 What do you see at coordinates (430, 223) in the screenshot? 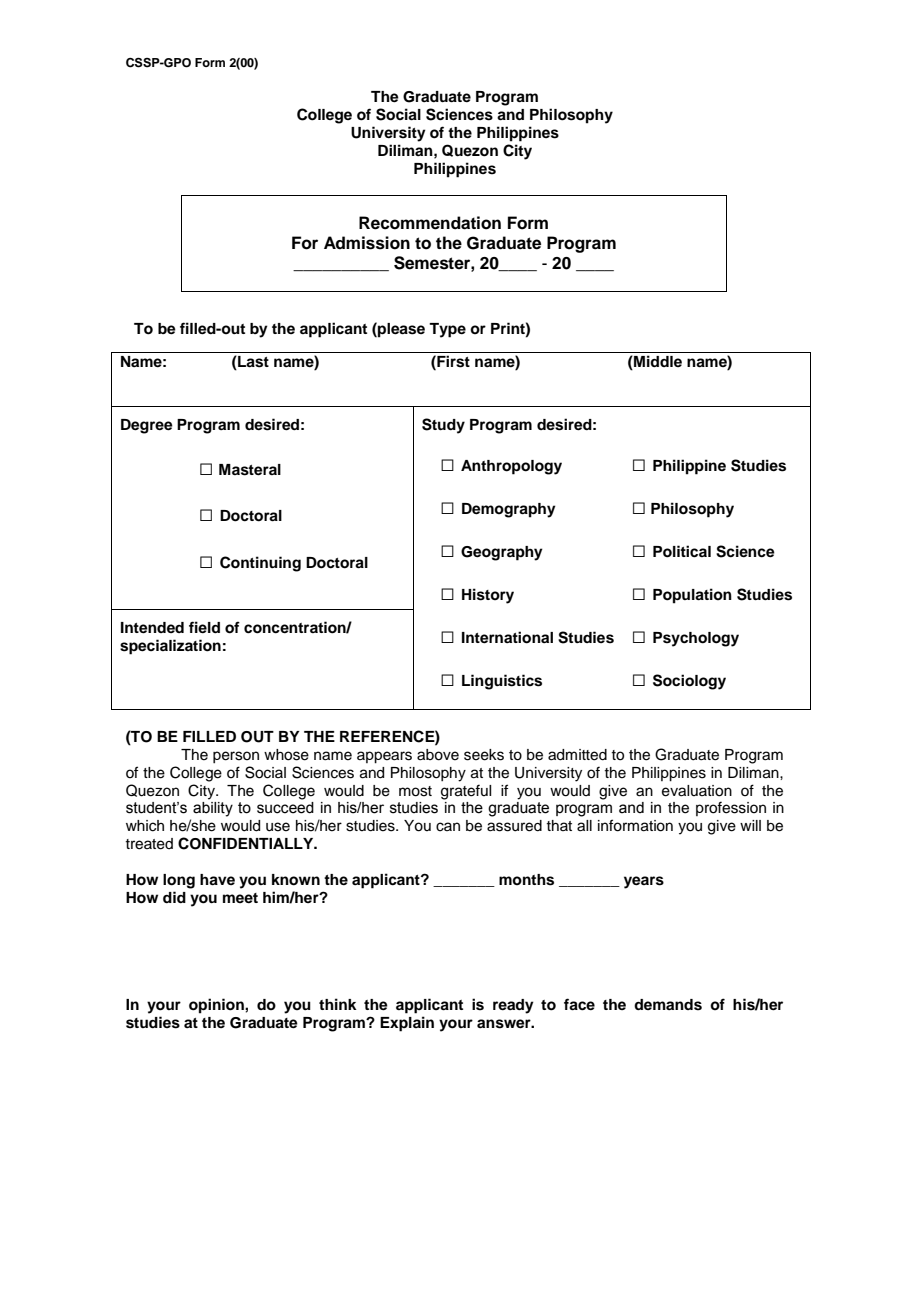
I see `Recommendation` at bounding box center [430, 223].
